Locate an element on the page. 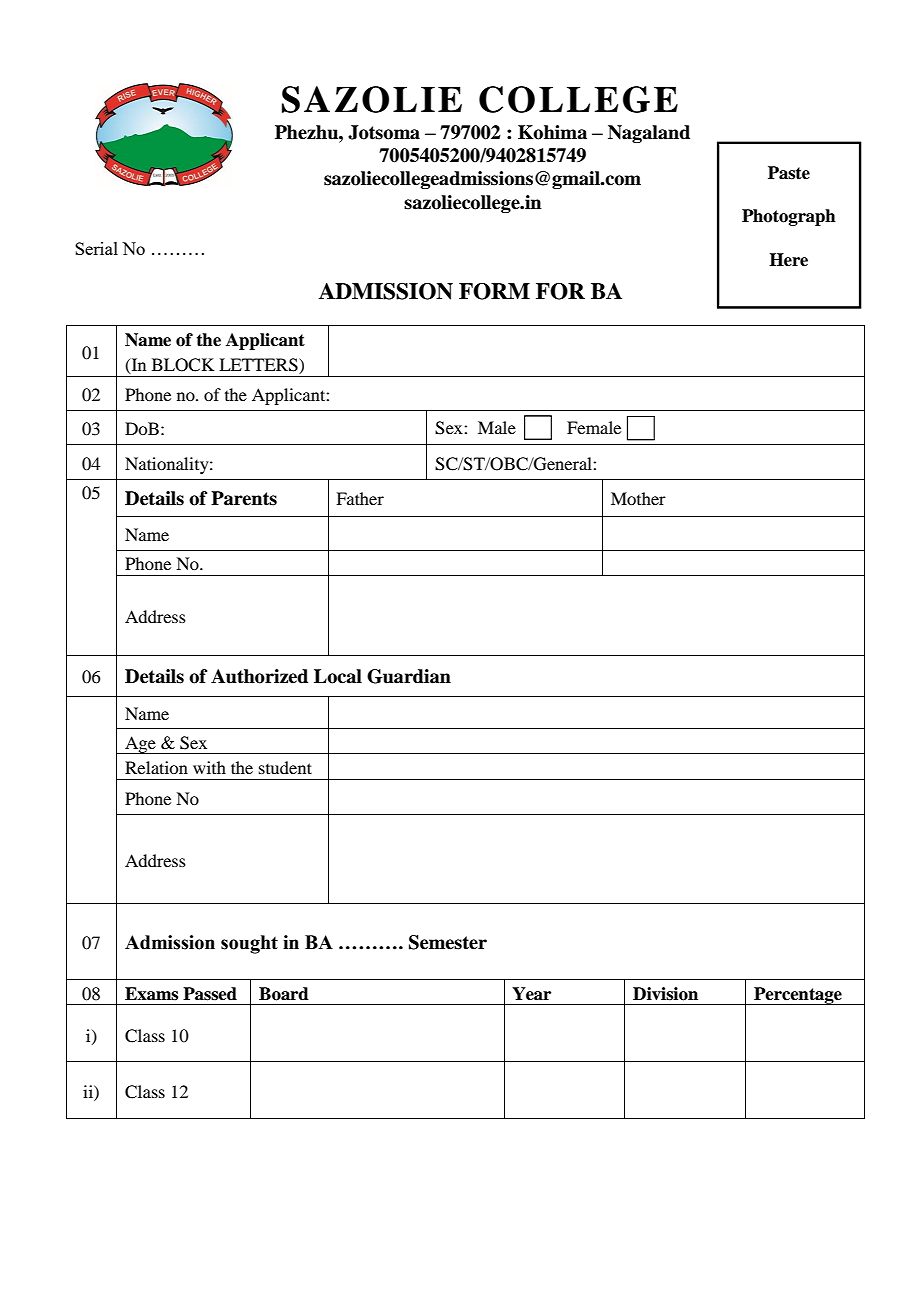 The height and width of the document is (1307, 924). Guardian is located at coordinates (409, 676).
